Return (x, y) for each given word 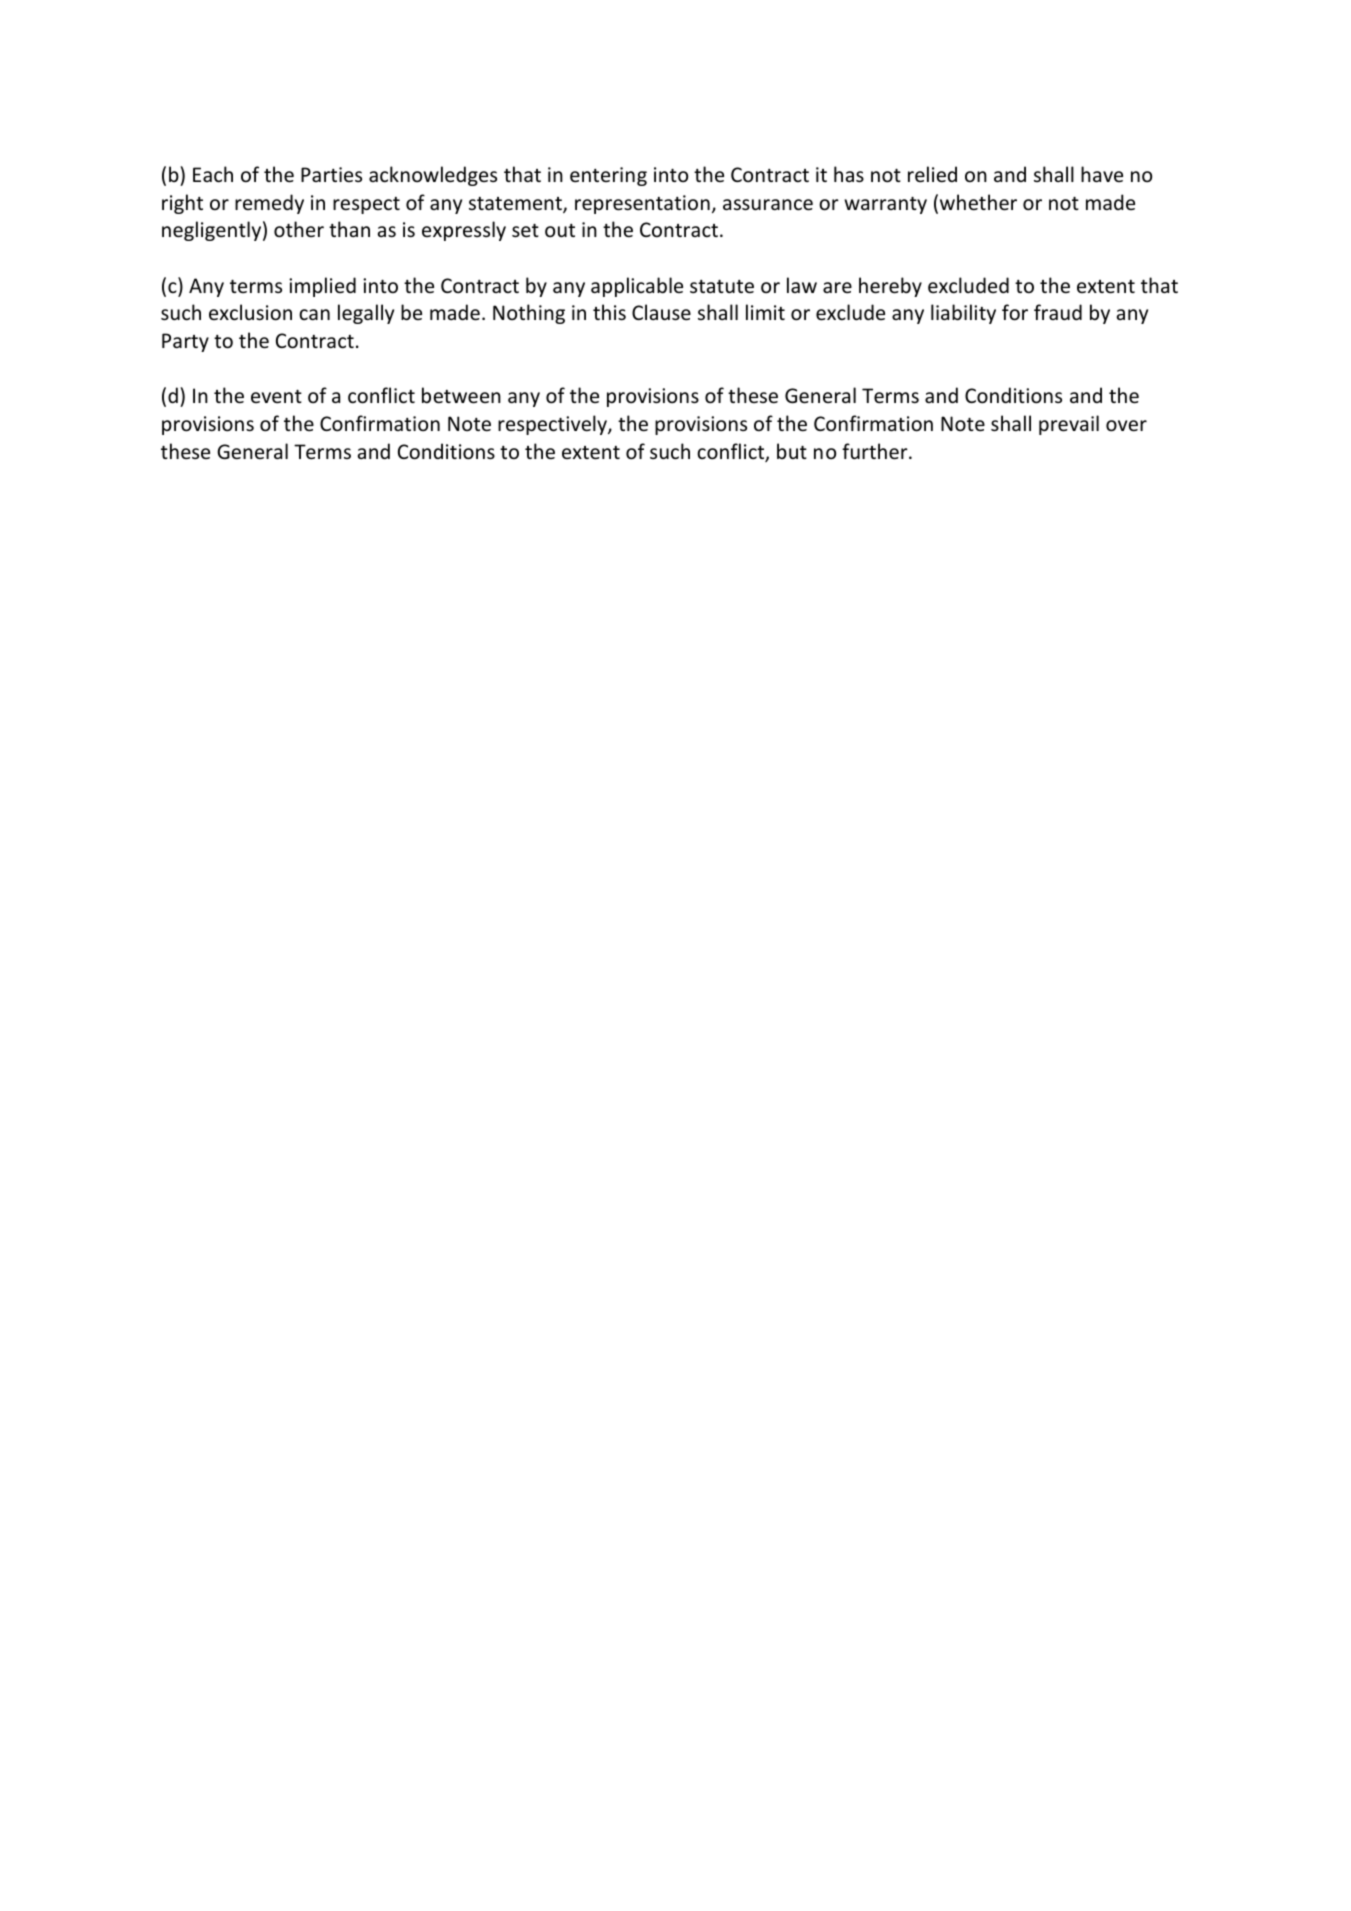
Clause (661, 312)
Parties (331, 174)
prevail (1069, 425)
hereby (890, 287)
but (792, 451)
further (876, 451)
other (299, 229)
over (1126, 426)
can (314, 314)
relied (932, 174)
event (276, 397)
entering (608, 176)
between (461, 395)
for (1015, 312)
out (560, 230)
